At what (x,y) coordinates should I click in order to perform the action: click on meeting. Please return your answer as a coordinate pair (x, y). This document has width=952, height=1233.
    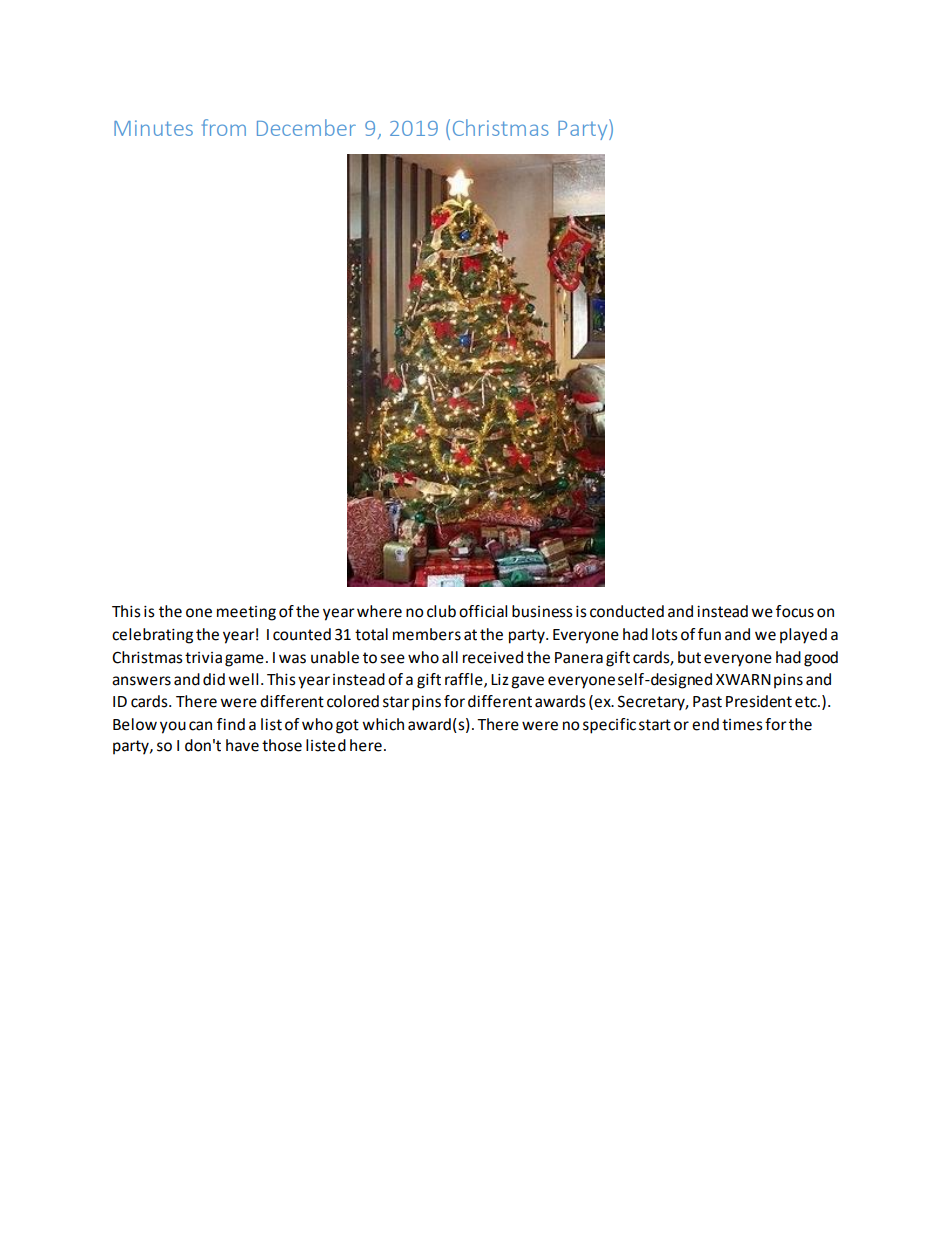
    Looking at the image, I should click on (246, 613).
